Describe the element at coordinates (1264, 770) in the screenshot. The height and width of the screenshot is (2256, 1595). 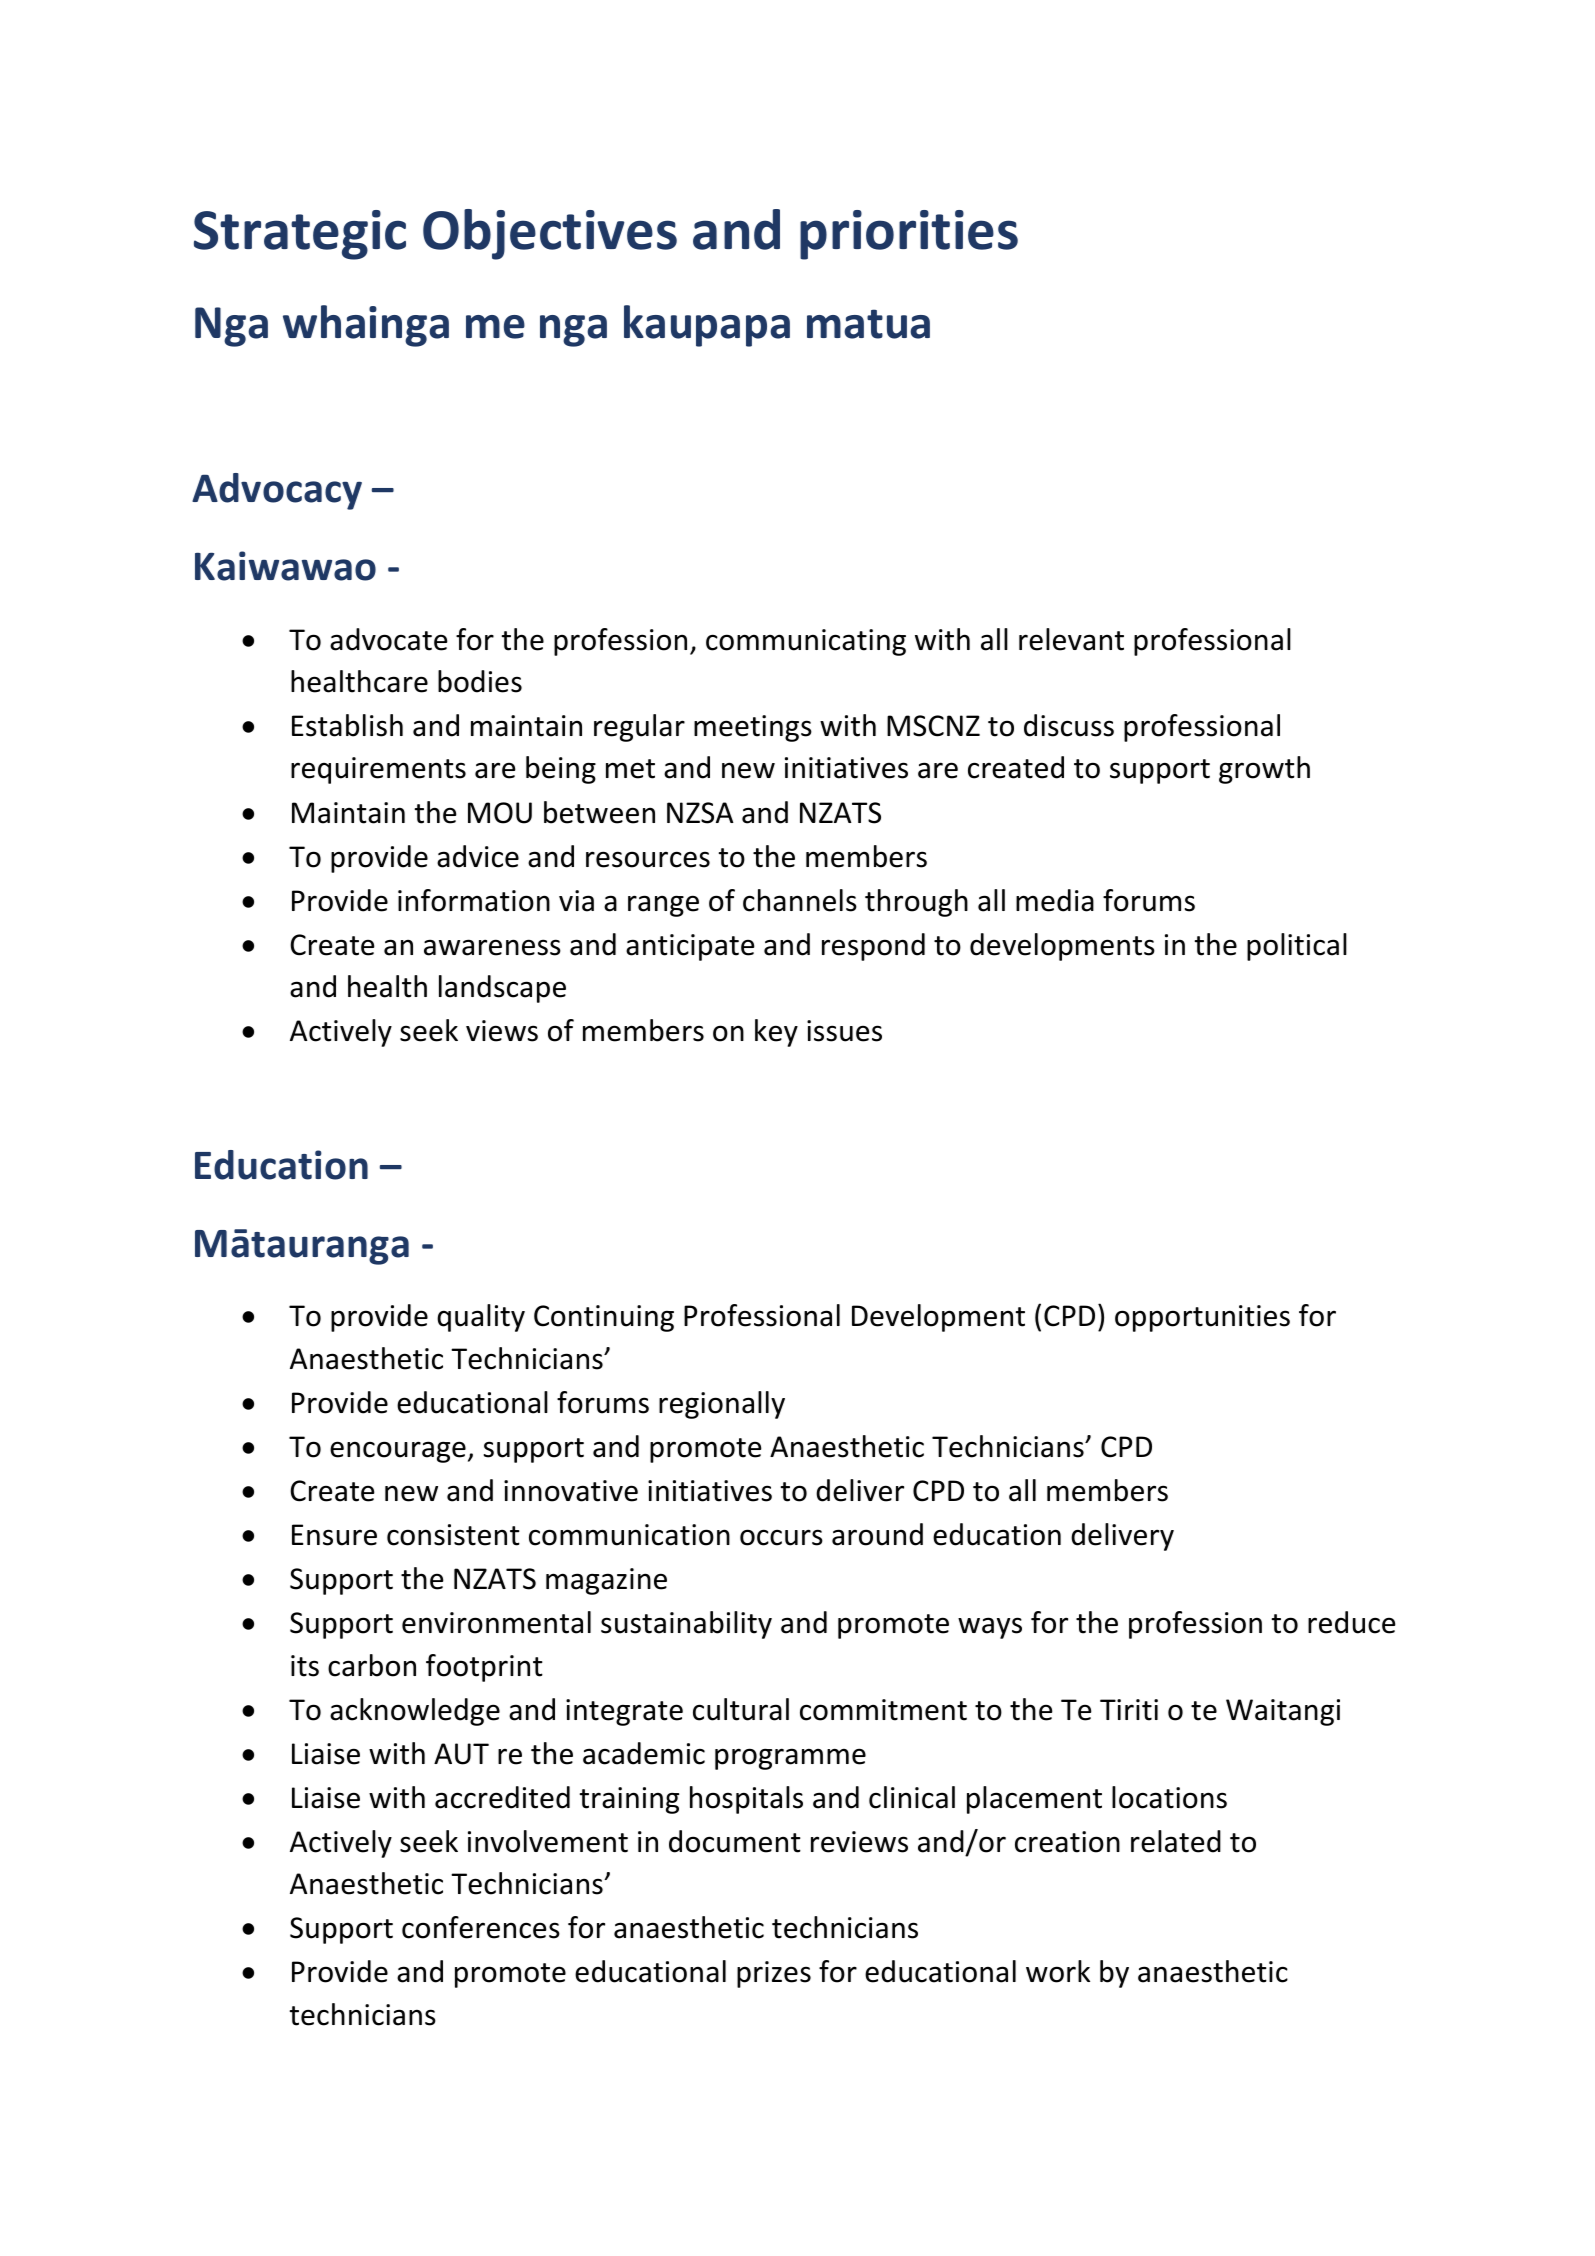
I see `growth` at that location.
